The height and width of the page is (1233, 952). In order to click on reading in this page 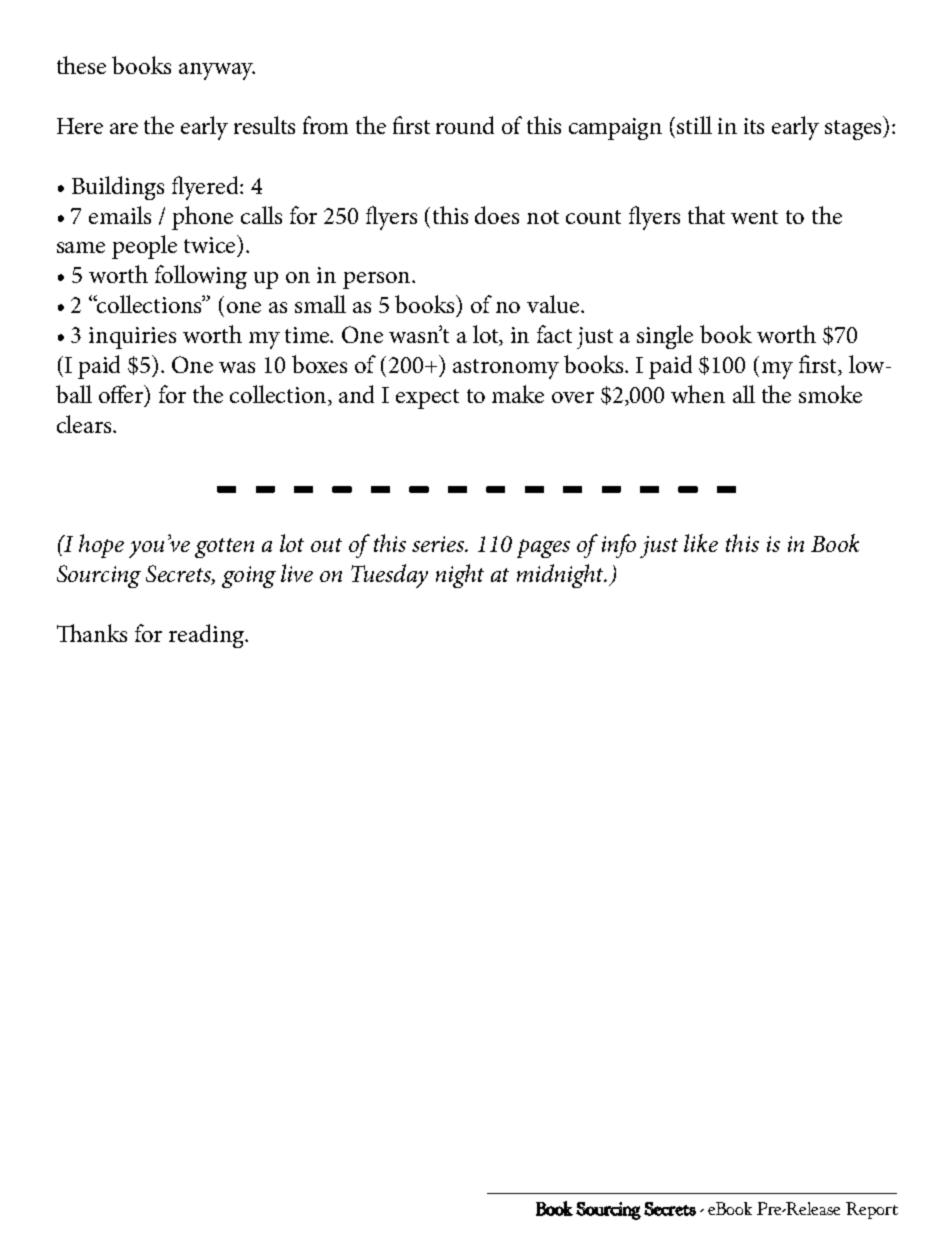, I will do `click(207, 636)`.
